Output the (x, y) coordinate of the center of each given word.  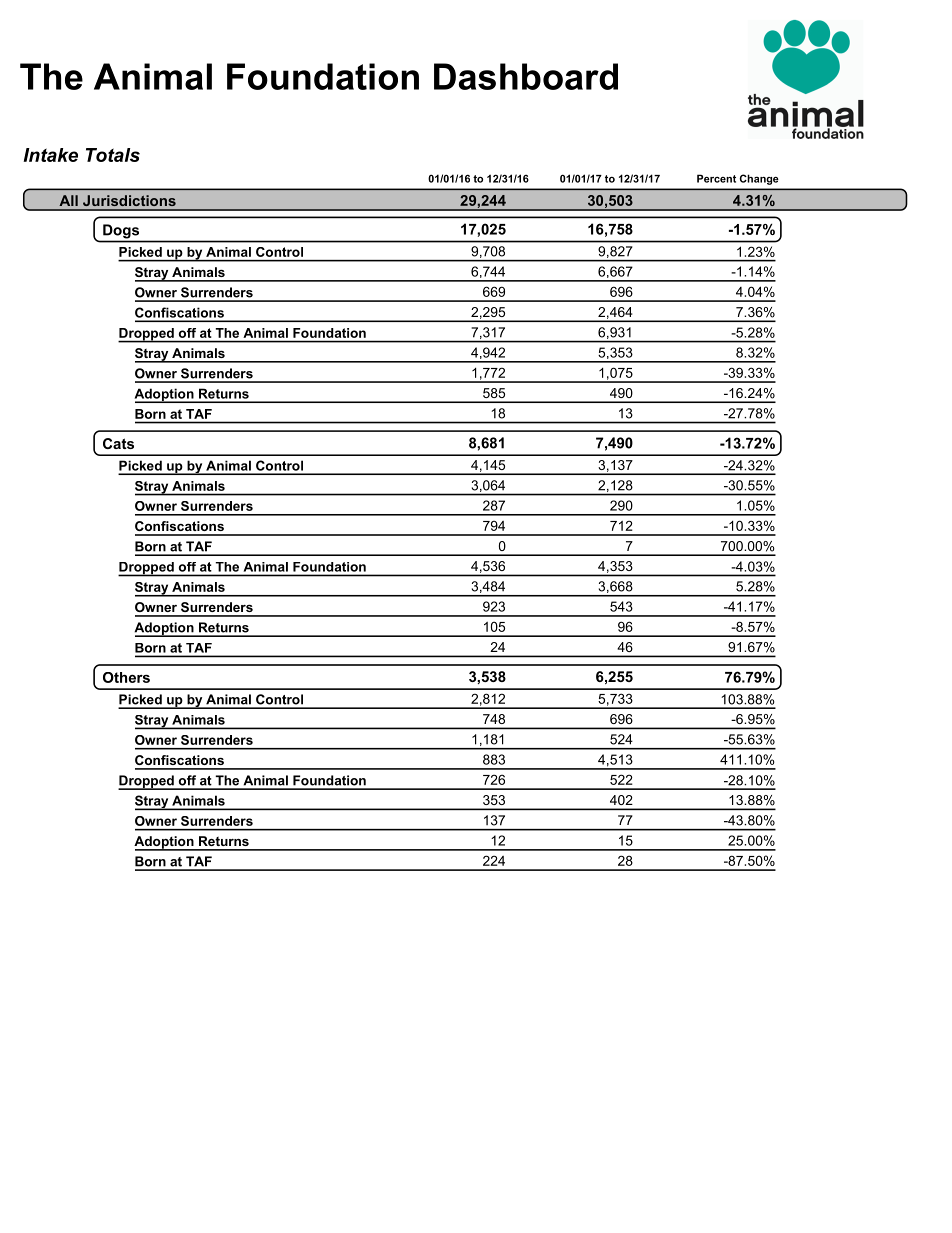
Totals (113, 155)
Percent (716, 178)
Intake (50, 155)
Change (759, 179)
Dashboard (526, 76)
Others (126, 677)
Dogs (121, 231)
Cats (118, 443)
